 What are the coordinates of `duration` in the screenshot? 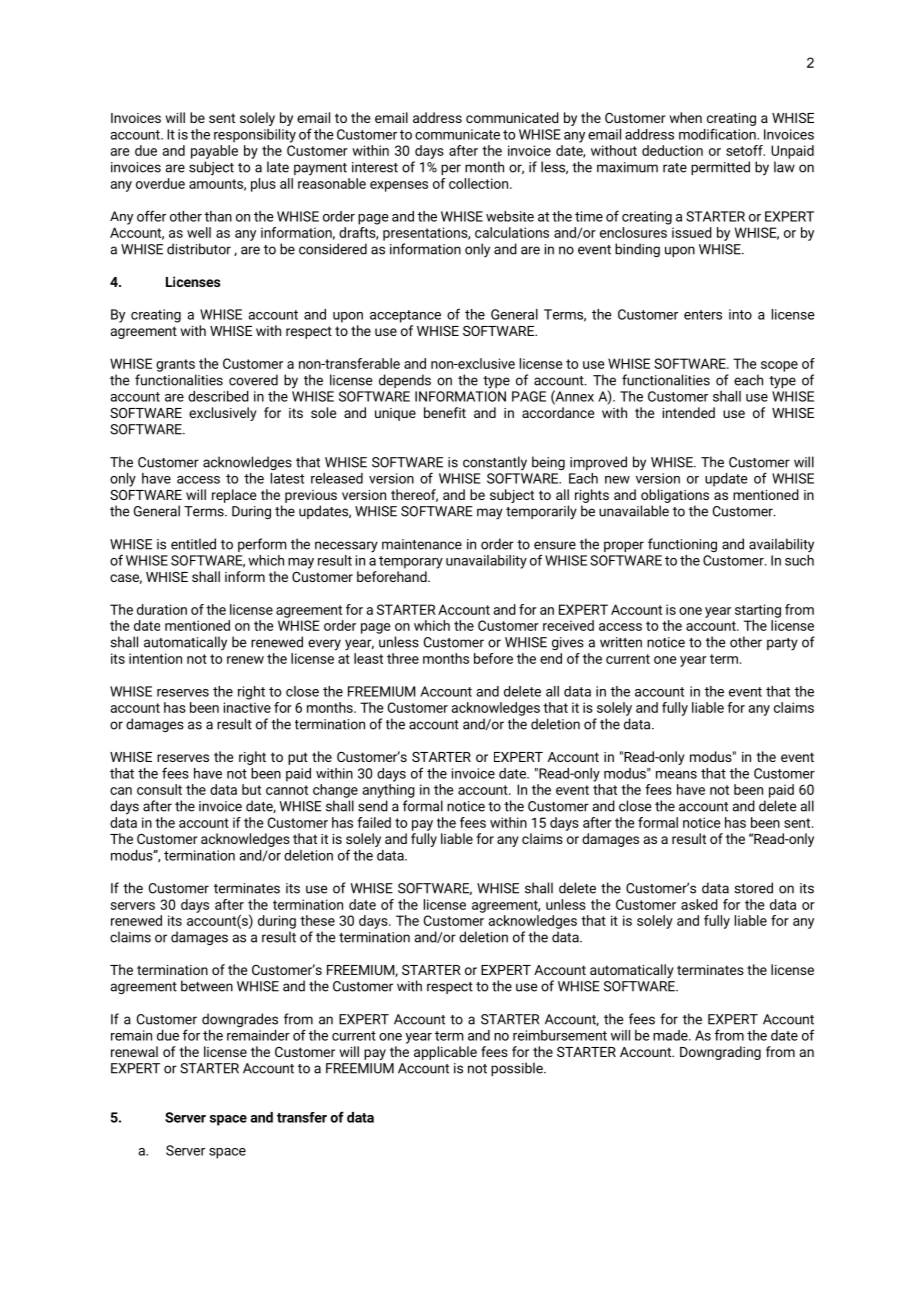 It's located at (162, 609).
